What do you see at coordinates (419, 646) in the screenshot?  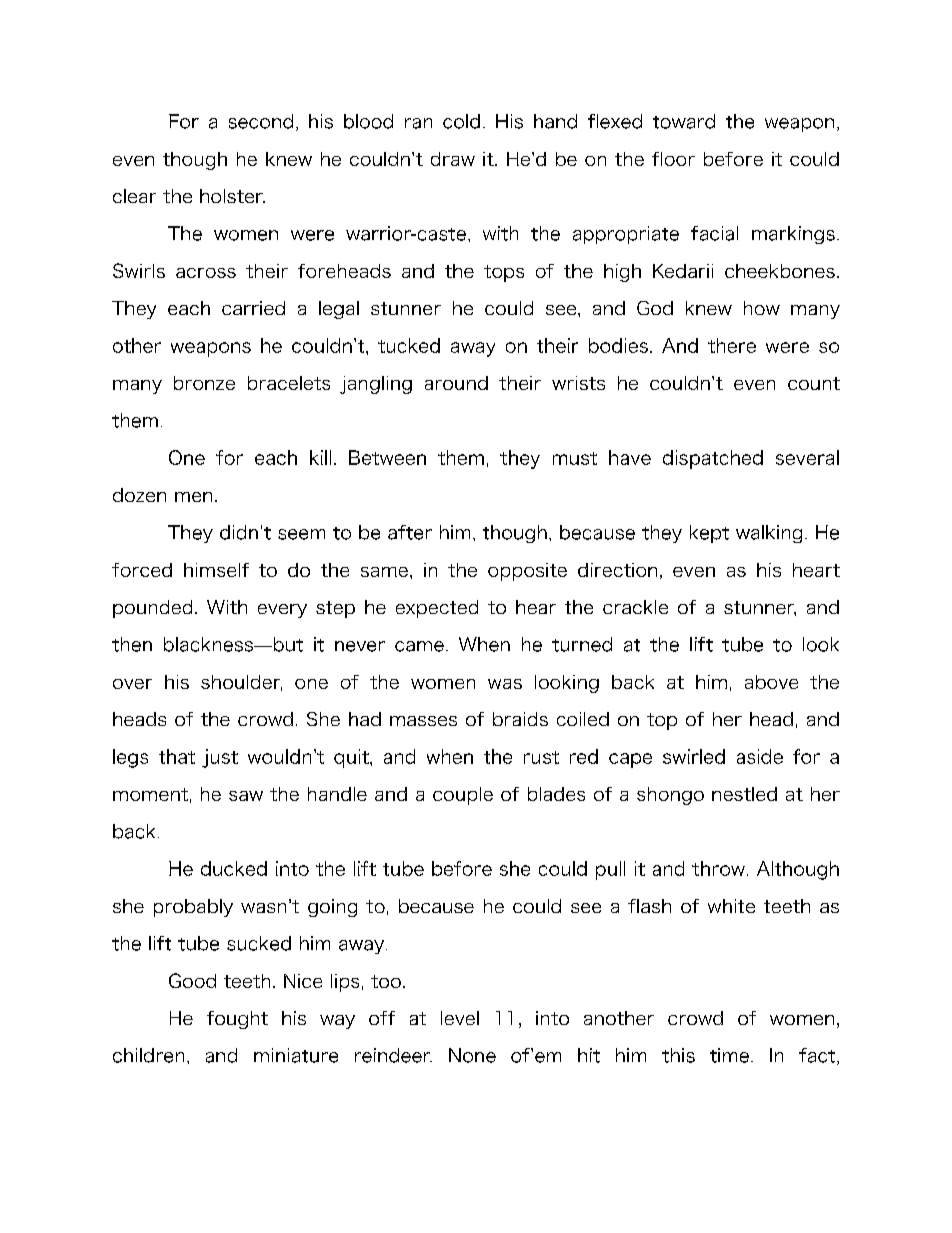 I see `came` at bounding box center [419, 646].
